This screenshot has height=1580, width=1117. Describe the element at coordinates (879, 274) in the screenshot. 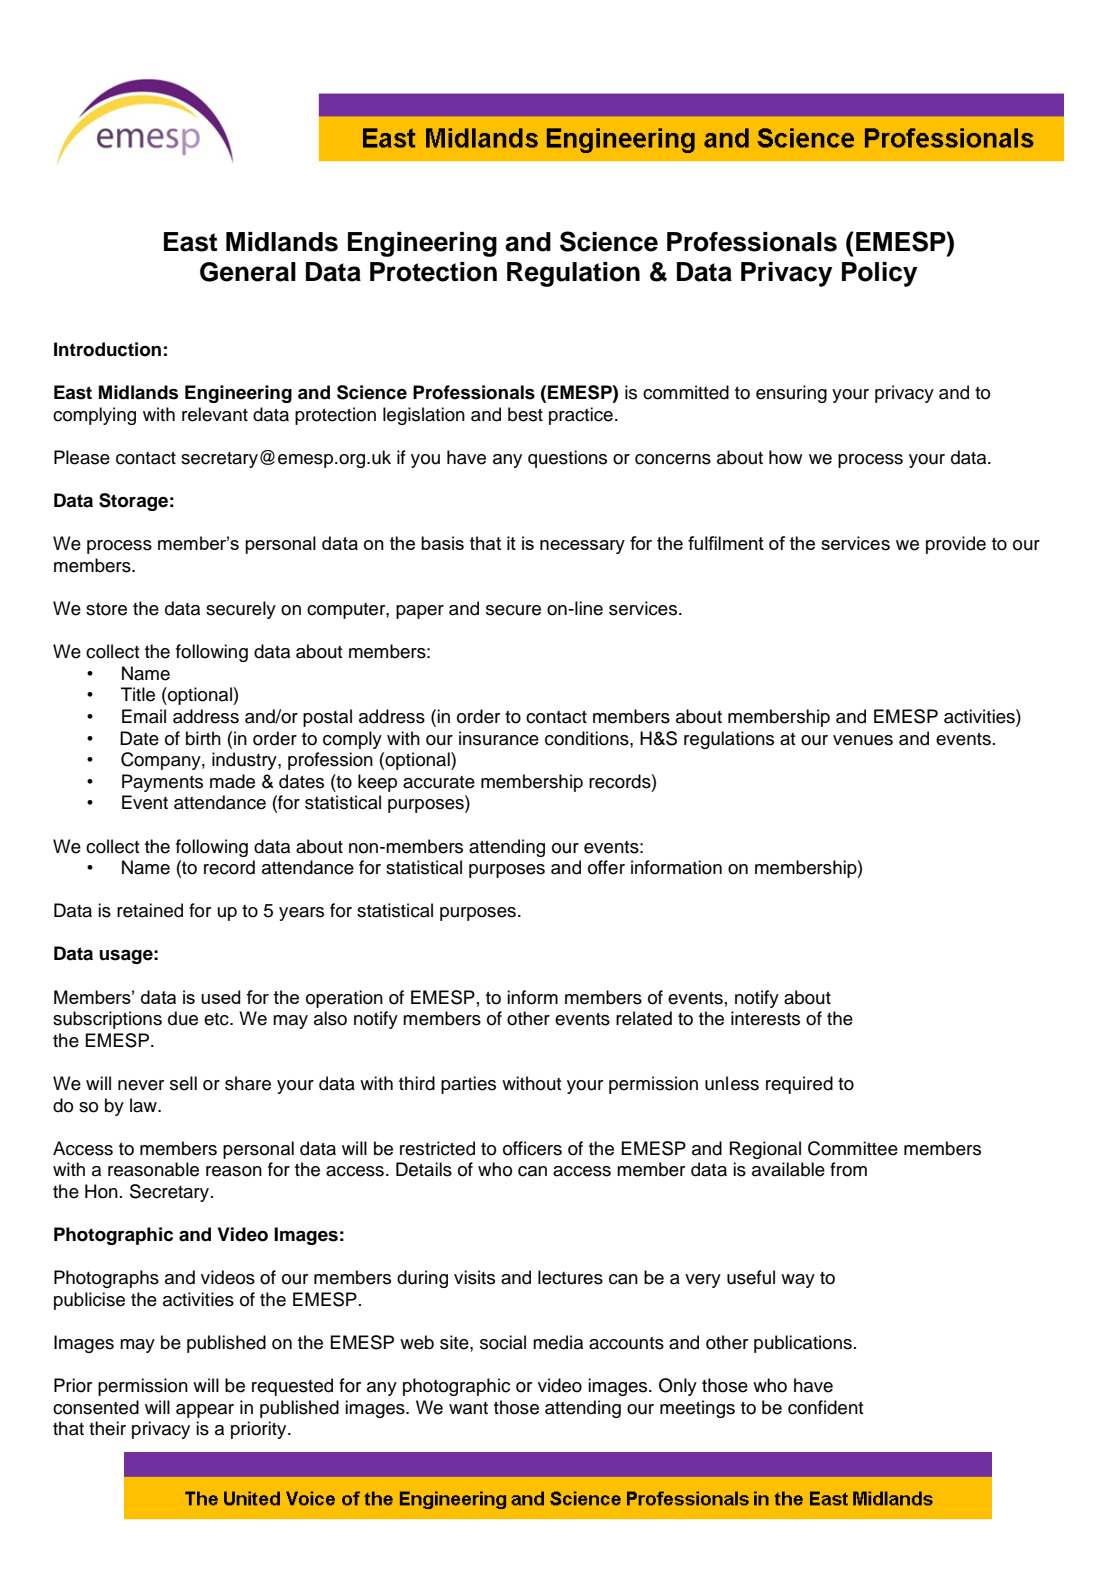

I see `Policy` at that location.
